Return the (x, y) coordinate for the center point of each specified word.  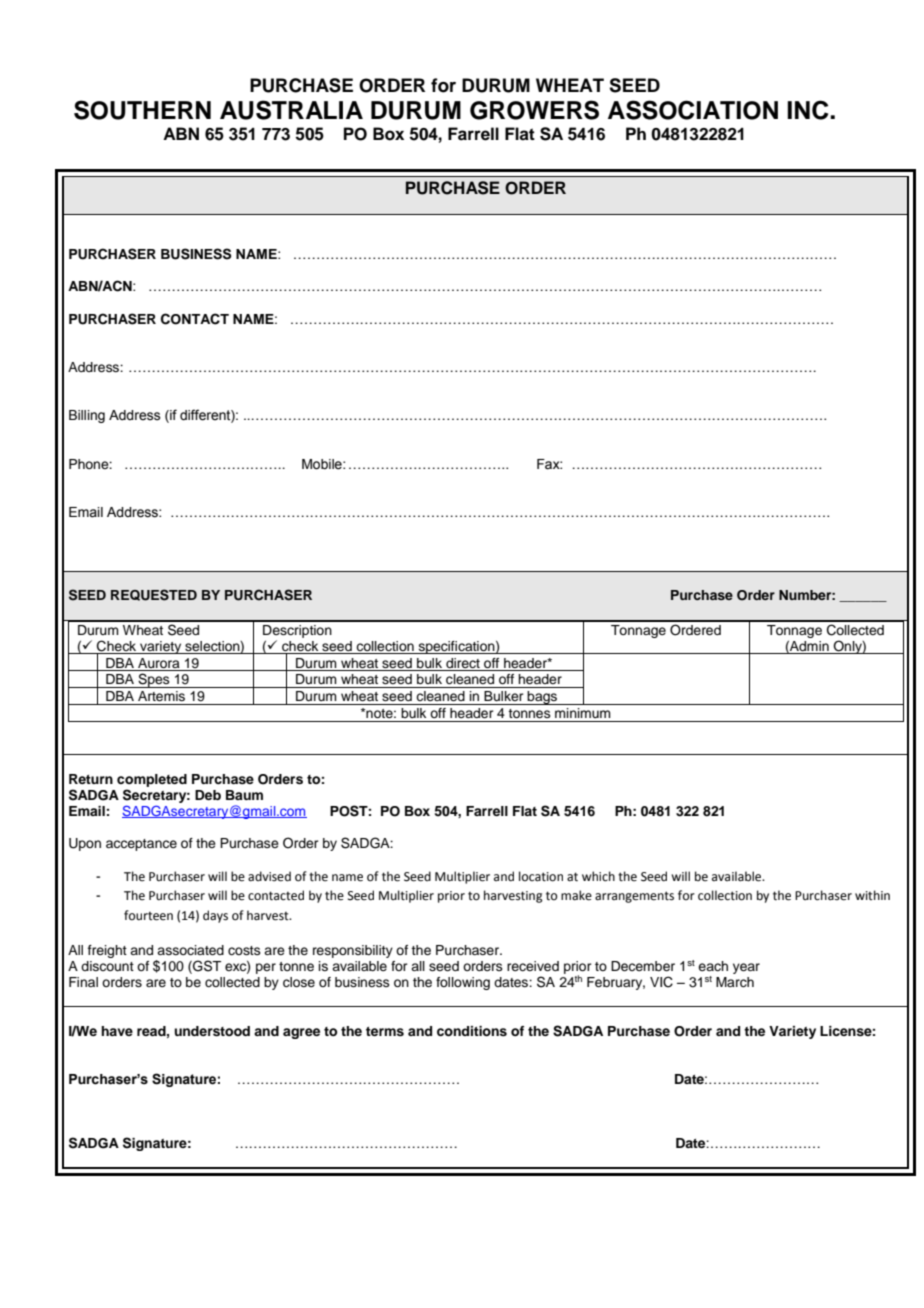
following (463, 983)
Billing (87, 416)
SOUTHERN (142, 110)
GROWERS (534, 110)
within (872, 895)
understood (212, 1031)
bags (542, 698)
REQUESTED (154, 595)
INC (809, 110)
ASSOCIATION (693, 110)
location (541, 876)
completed (152, 780)
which (598, 876)
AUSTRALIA (291, 110)
